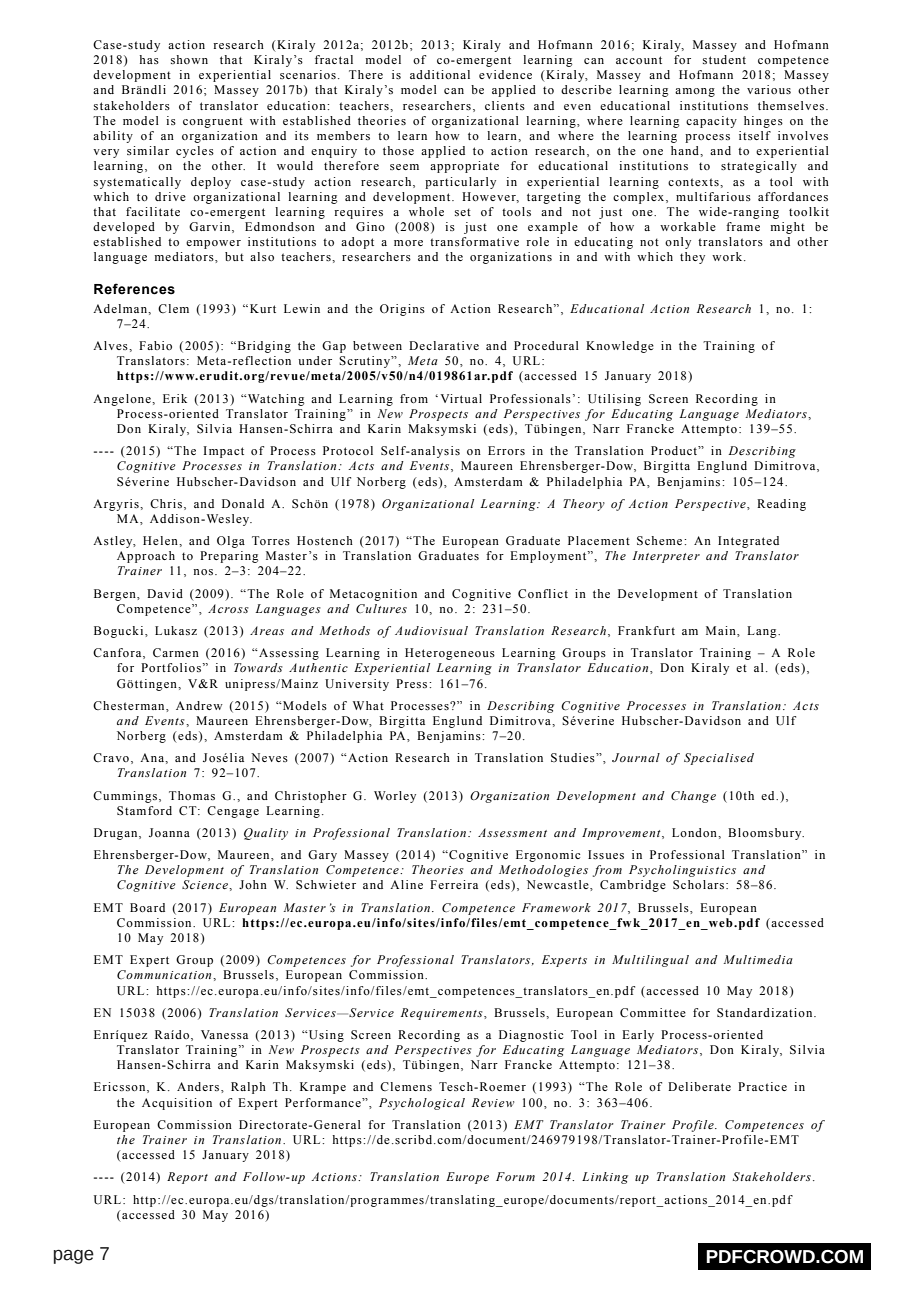  I want to click on Ferreira, so click(454, 884).
